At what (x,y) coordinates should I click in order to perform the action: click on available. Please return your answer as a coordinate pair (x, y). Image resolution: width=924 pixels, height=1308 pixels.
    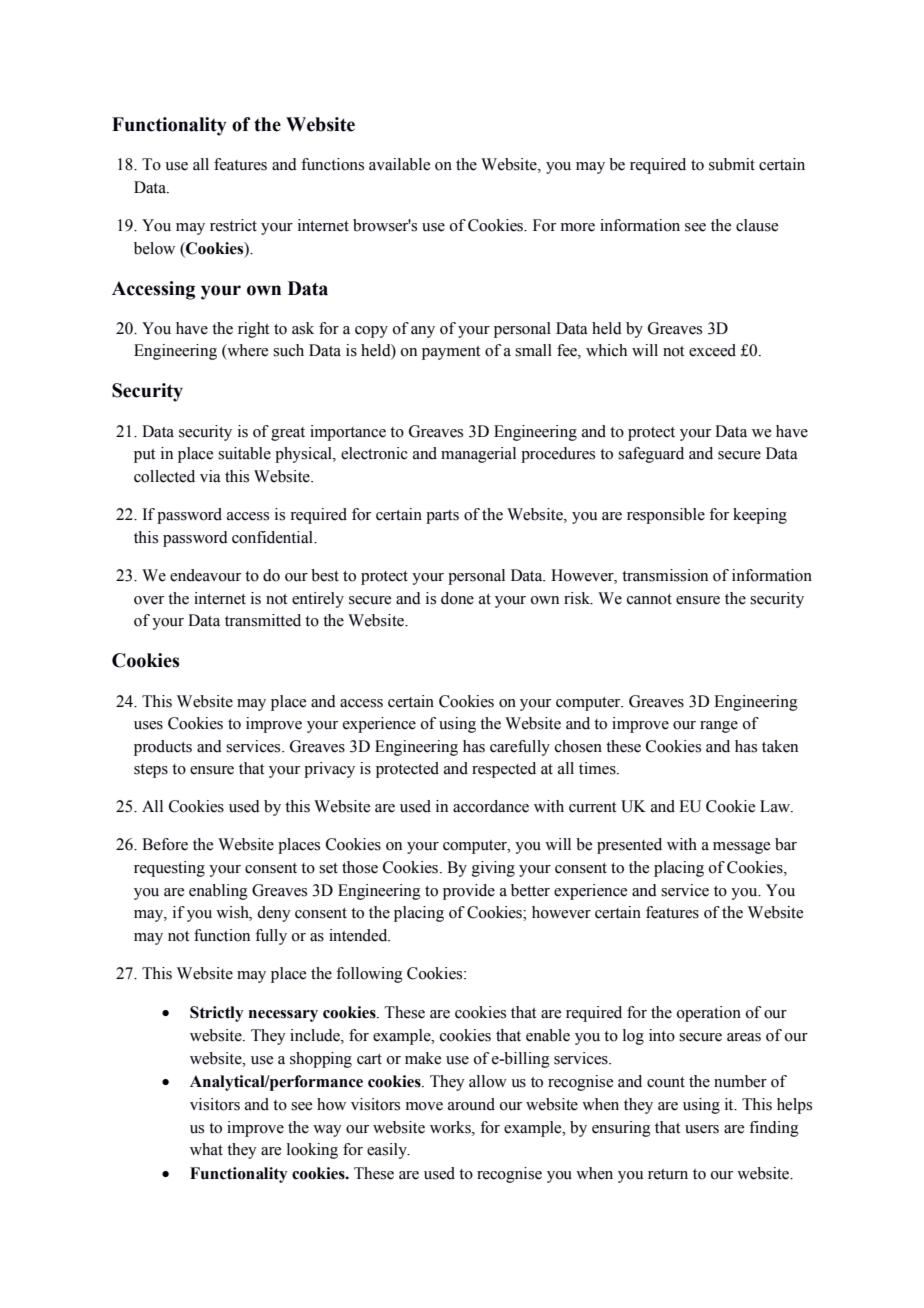
    Looking at the image, I should click on (399, 164).
